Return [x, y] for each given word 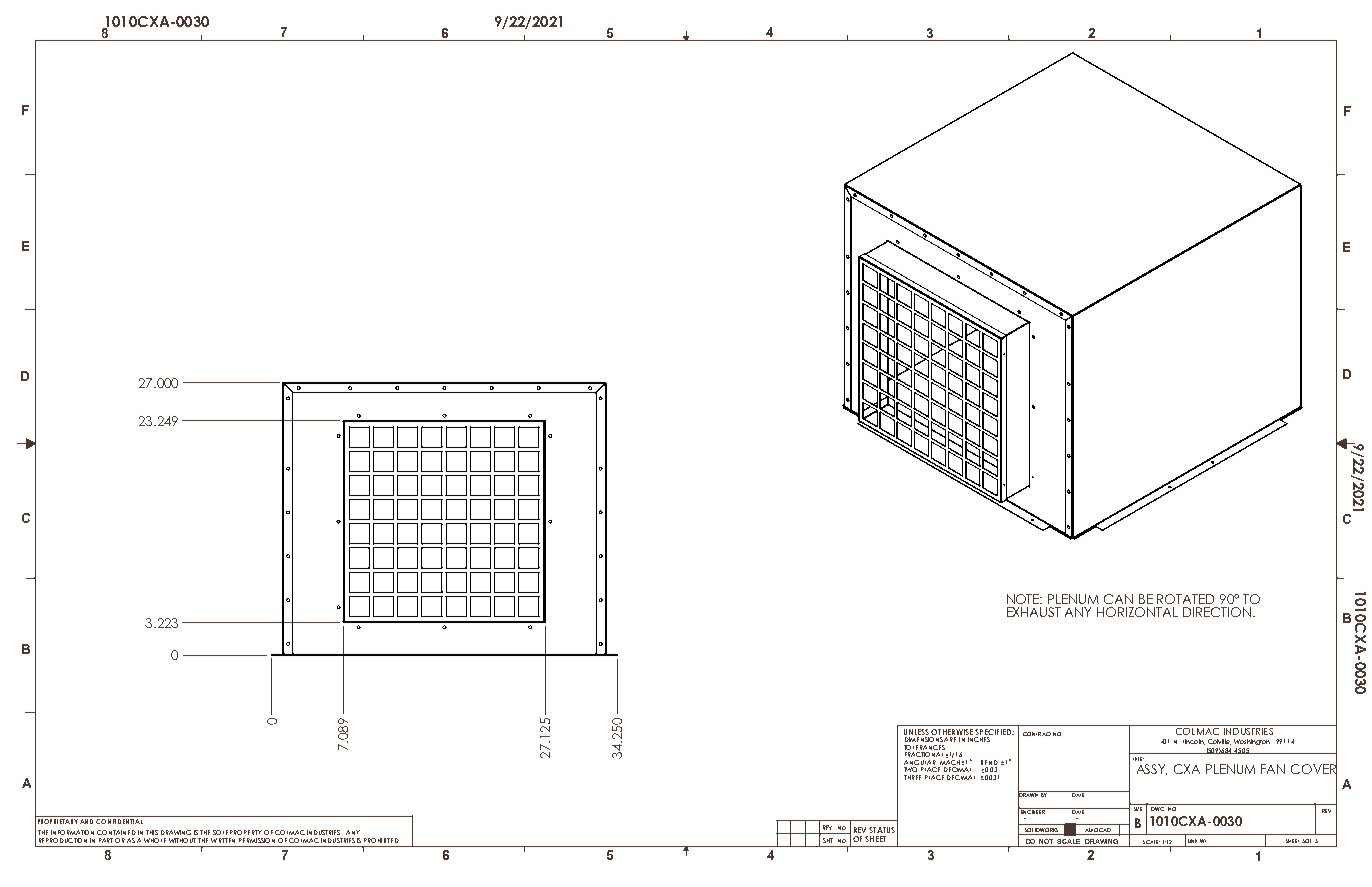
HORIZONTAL [1137, 612]
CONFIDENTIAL [119, 821]
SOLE [220, 832]
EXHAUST [1034, 612]
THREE [912, 777]
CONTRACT [1037, 734]
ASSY [1152, 769]
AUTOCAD [1098, 831]
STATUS [882, 830]
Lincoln [1194, 742]
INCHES [979, 739]
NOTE [1024, 599]
